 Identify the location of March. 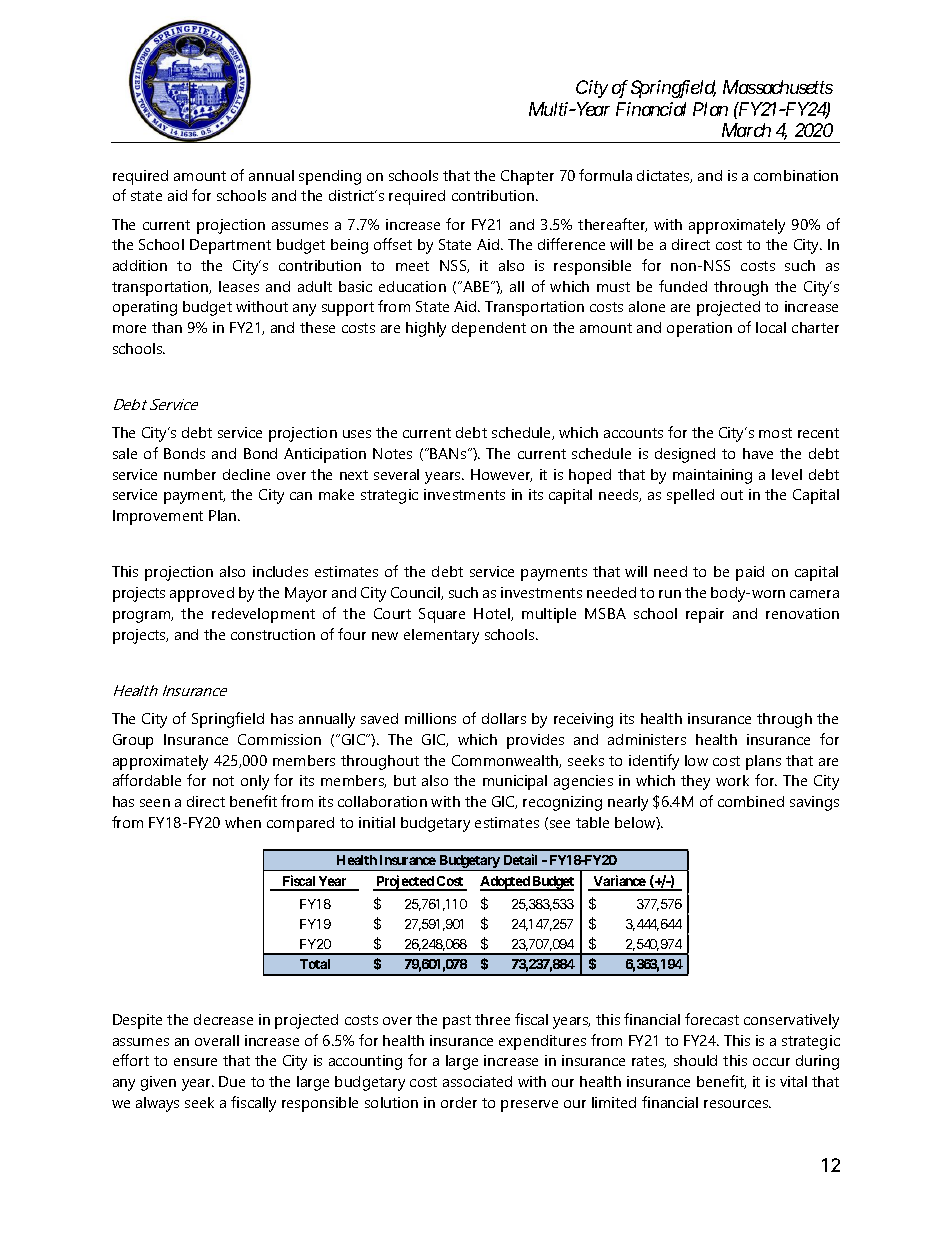
(746, 130).
